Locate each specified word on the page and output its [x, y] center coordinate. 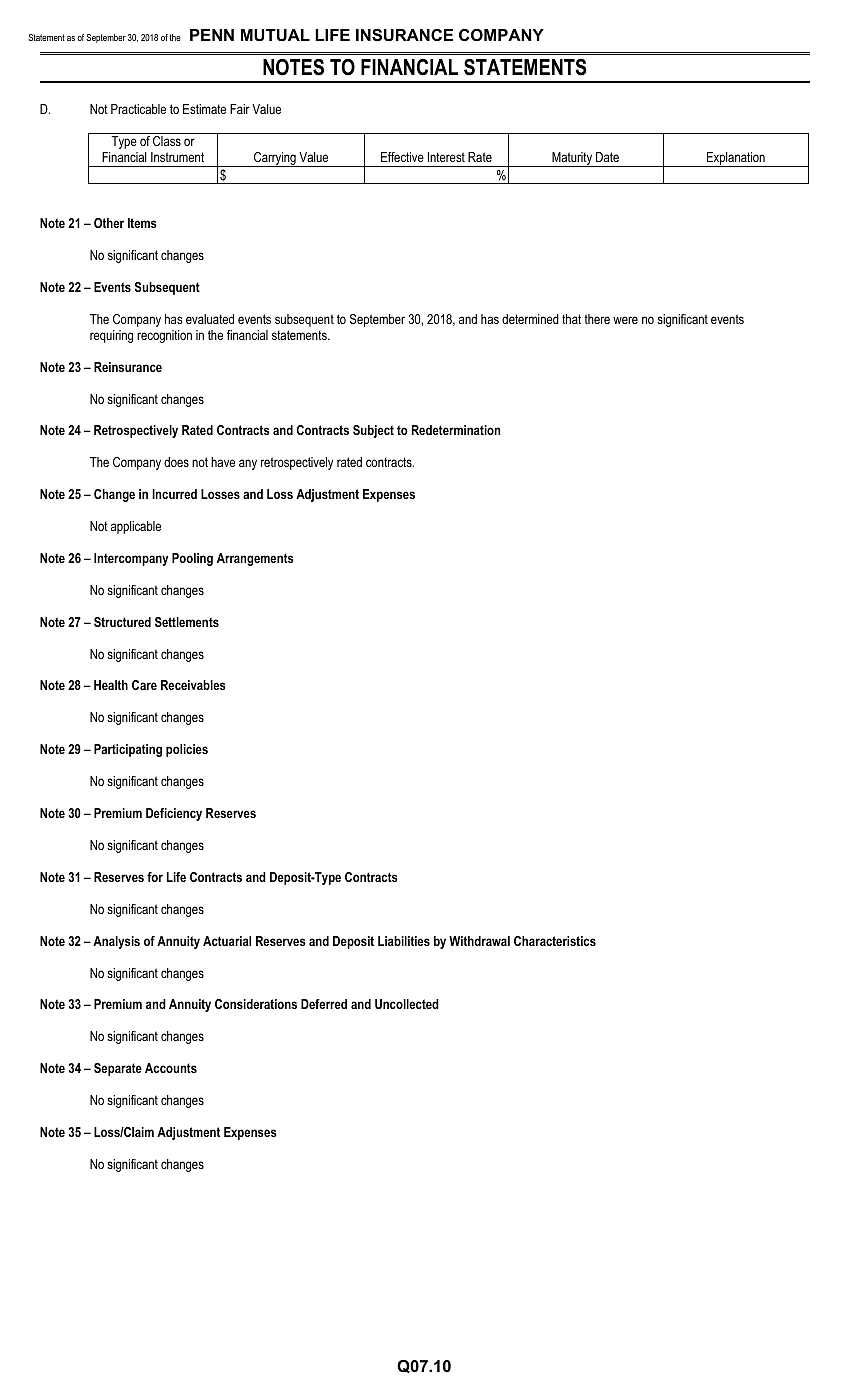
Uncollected [407, 1004]
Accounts [171, 1068]
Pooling [192, 559]
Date [607, 157]
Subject [373, 431]
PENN [212, 35]
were [625, 320]
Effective [402, 157]
